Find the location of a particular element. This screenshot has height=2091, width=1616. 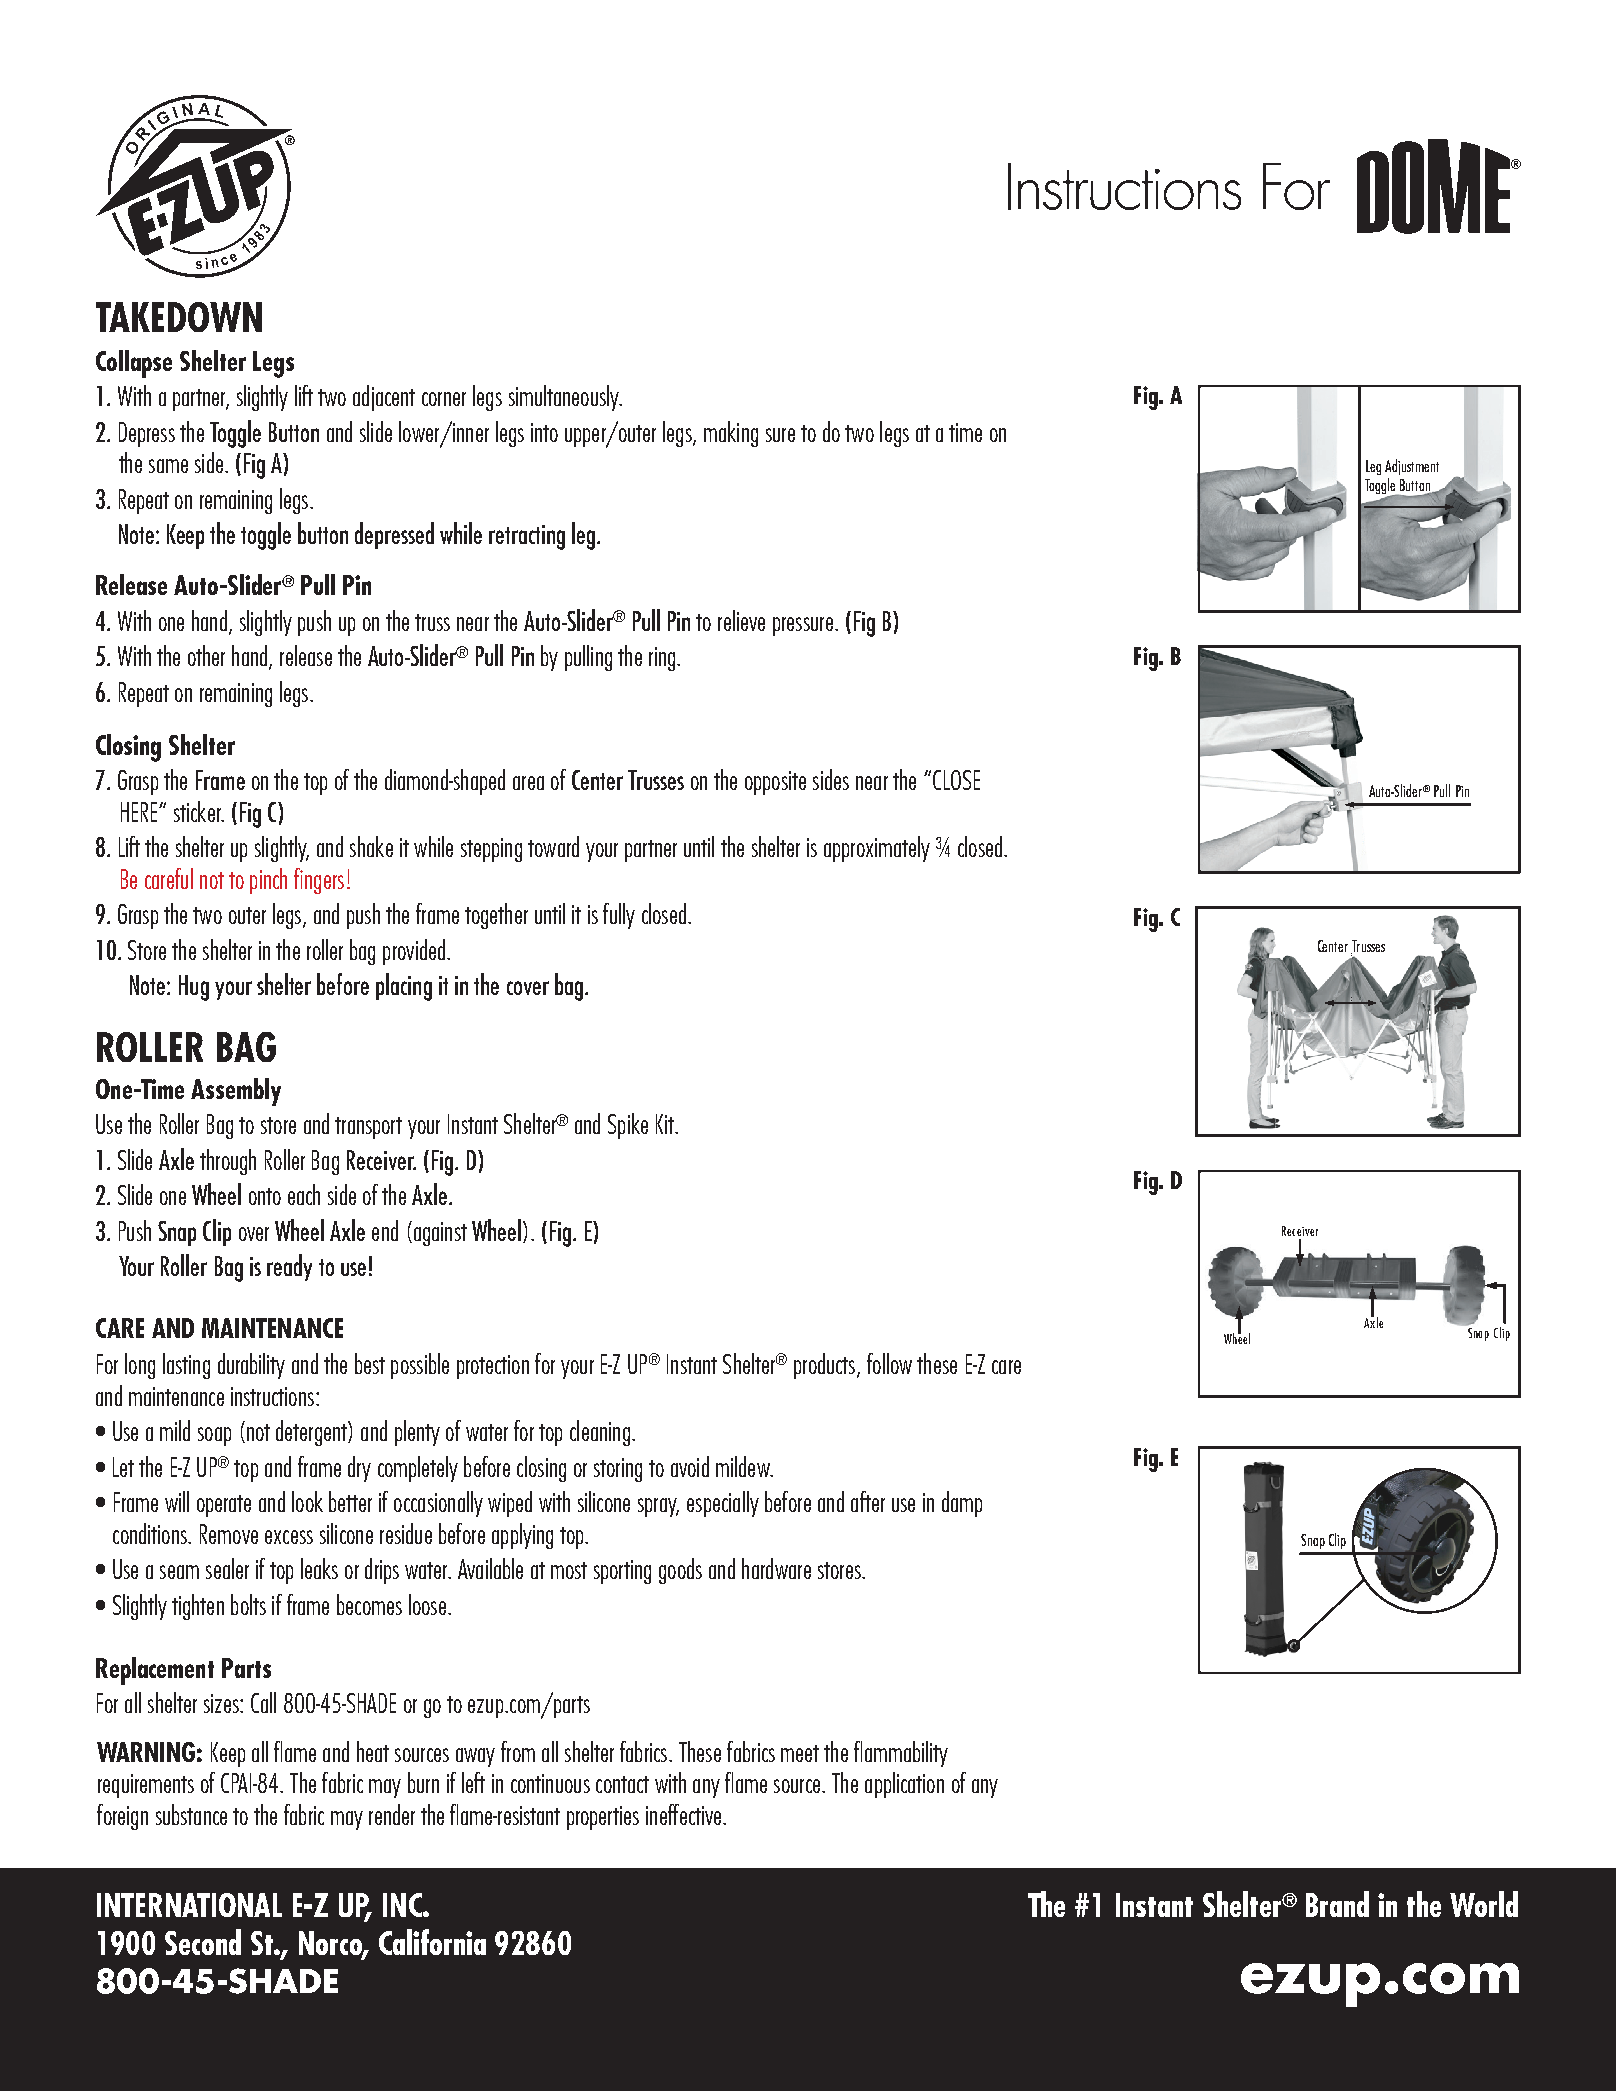

damp is located at coordinates (962, 1504).
